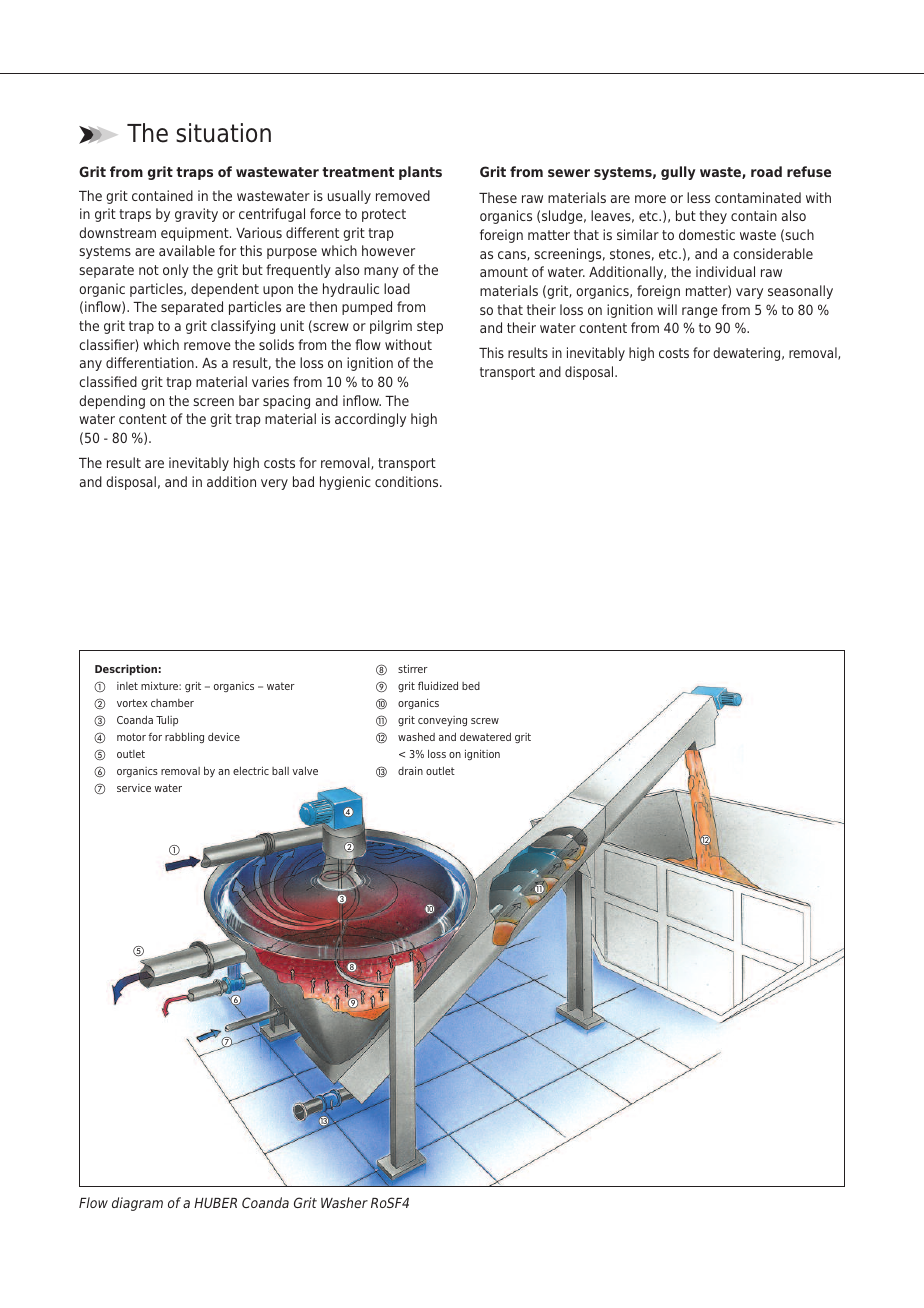  What do you see at coordinates (134, 788) in the page?
I see `service` at bounding box center [134, 788].
